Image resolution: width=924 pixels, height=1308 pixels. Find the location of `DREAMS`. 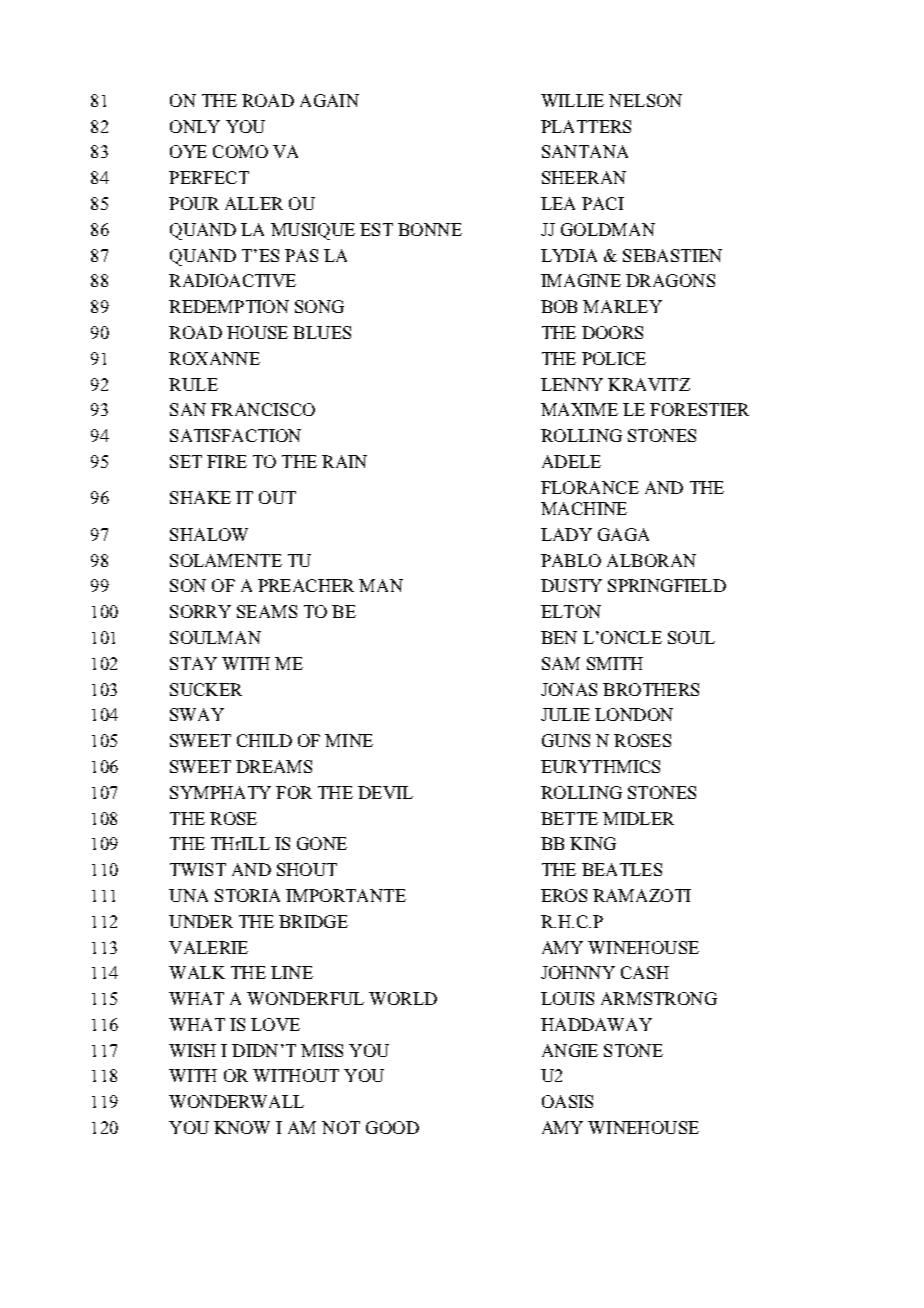

DREAMS is located at coordinates (274, 766).
